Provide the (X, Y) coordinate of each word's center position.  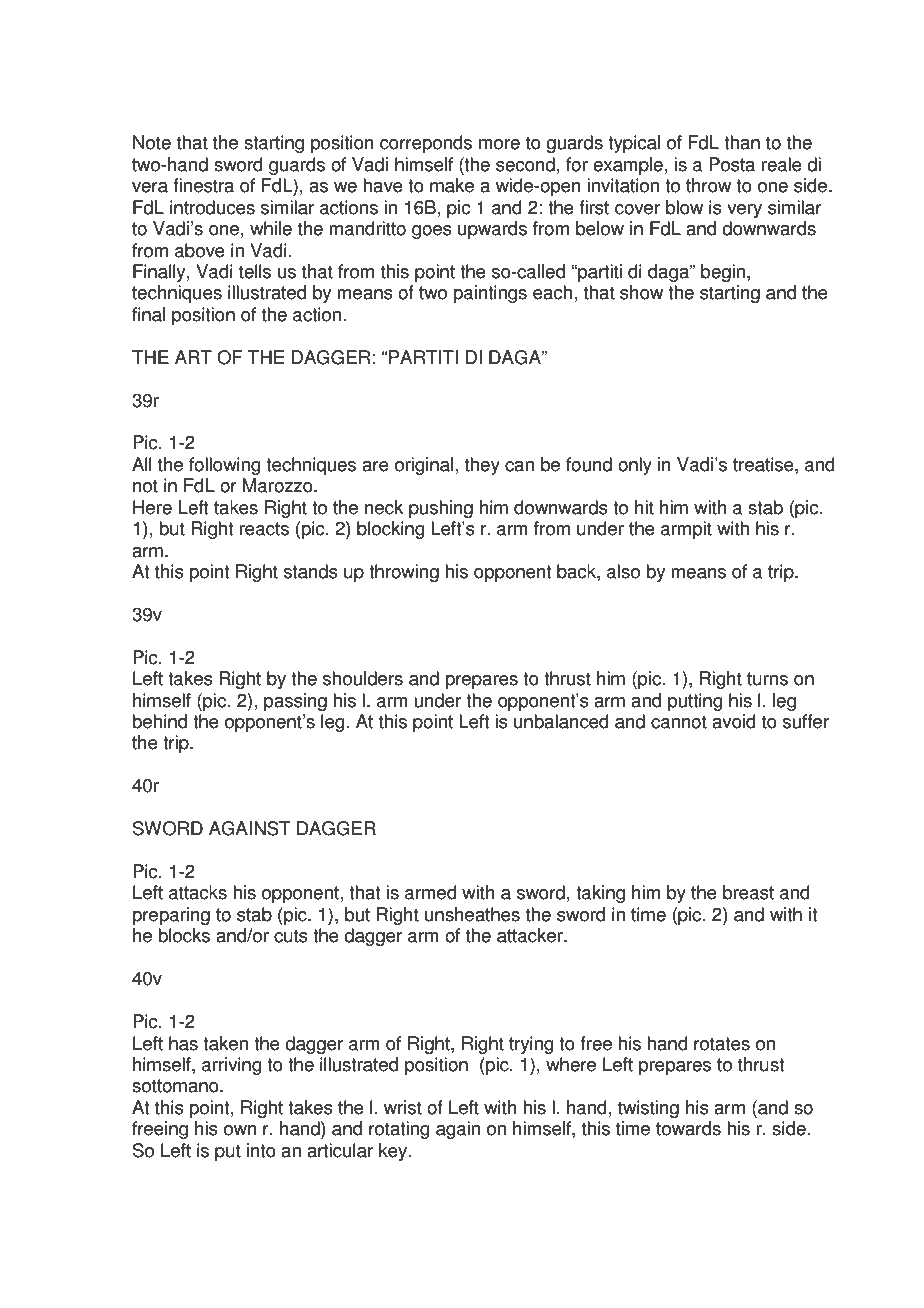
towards (688, 1128)
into (261, 1150)
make (452, 185)
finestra (203, 185)
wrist (403, 1107)
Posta (732, 164)
